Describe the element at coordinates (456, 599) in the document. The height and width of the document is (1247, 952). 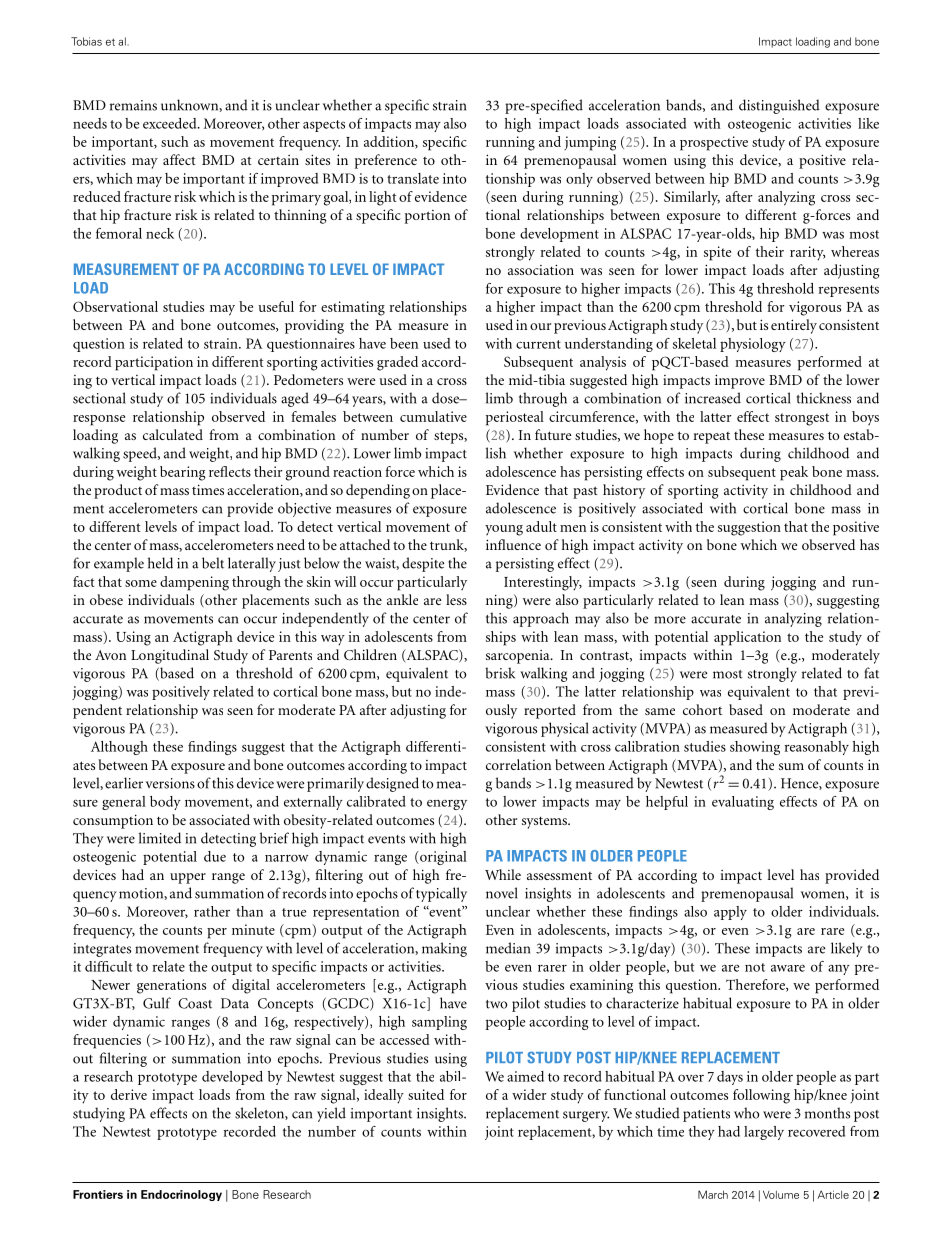
I see `less` at that location.
